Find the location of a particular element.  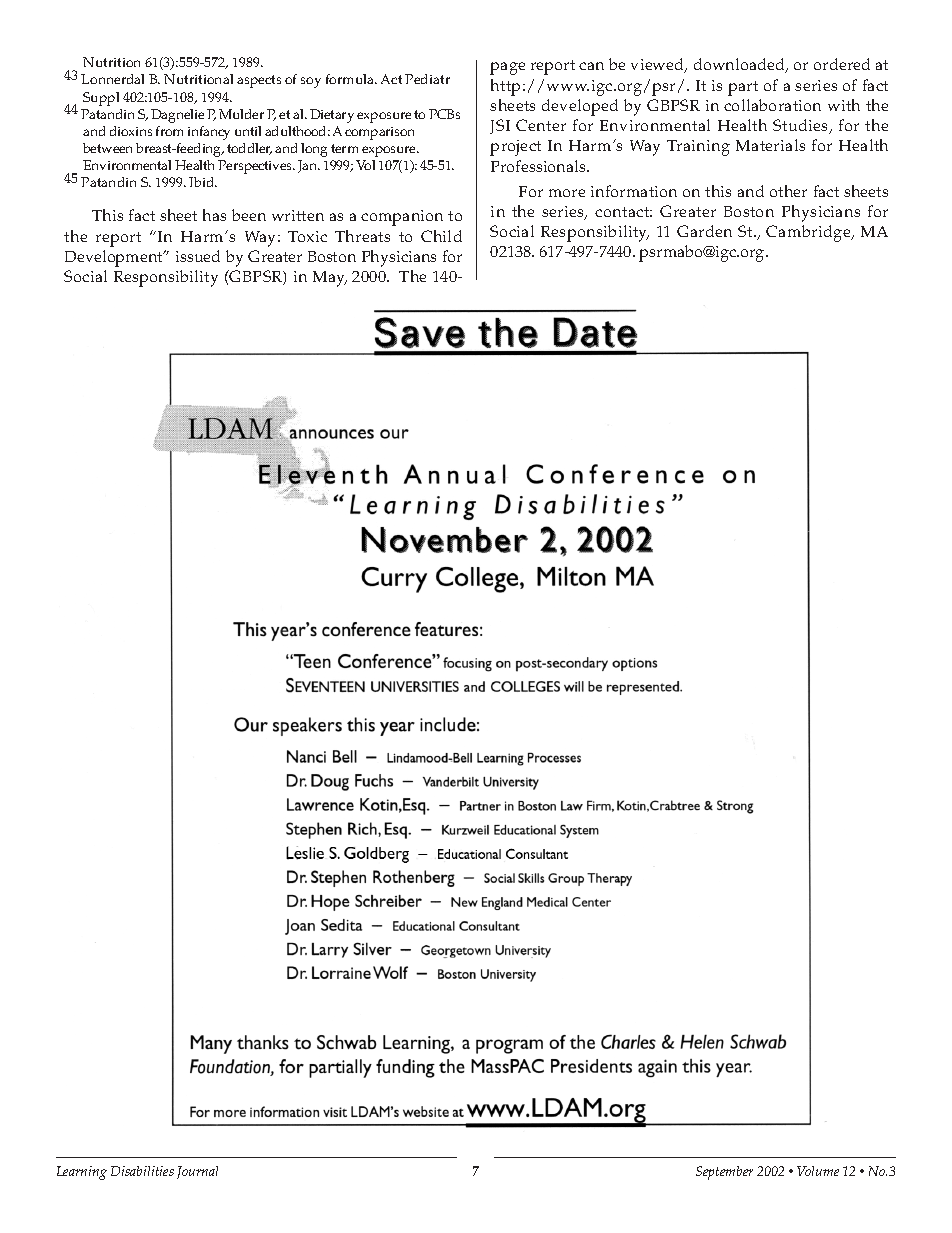

Child is located at coordinates (441, 236).
